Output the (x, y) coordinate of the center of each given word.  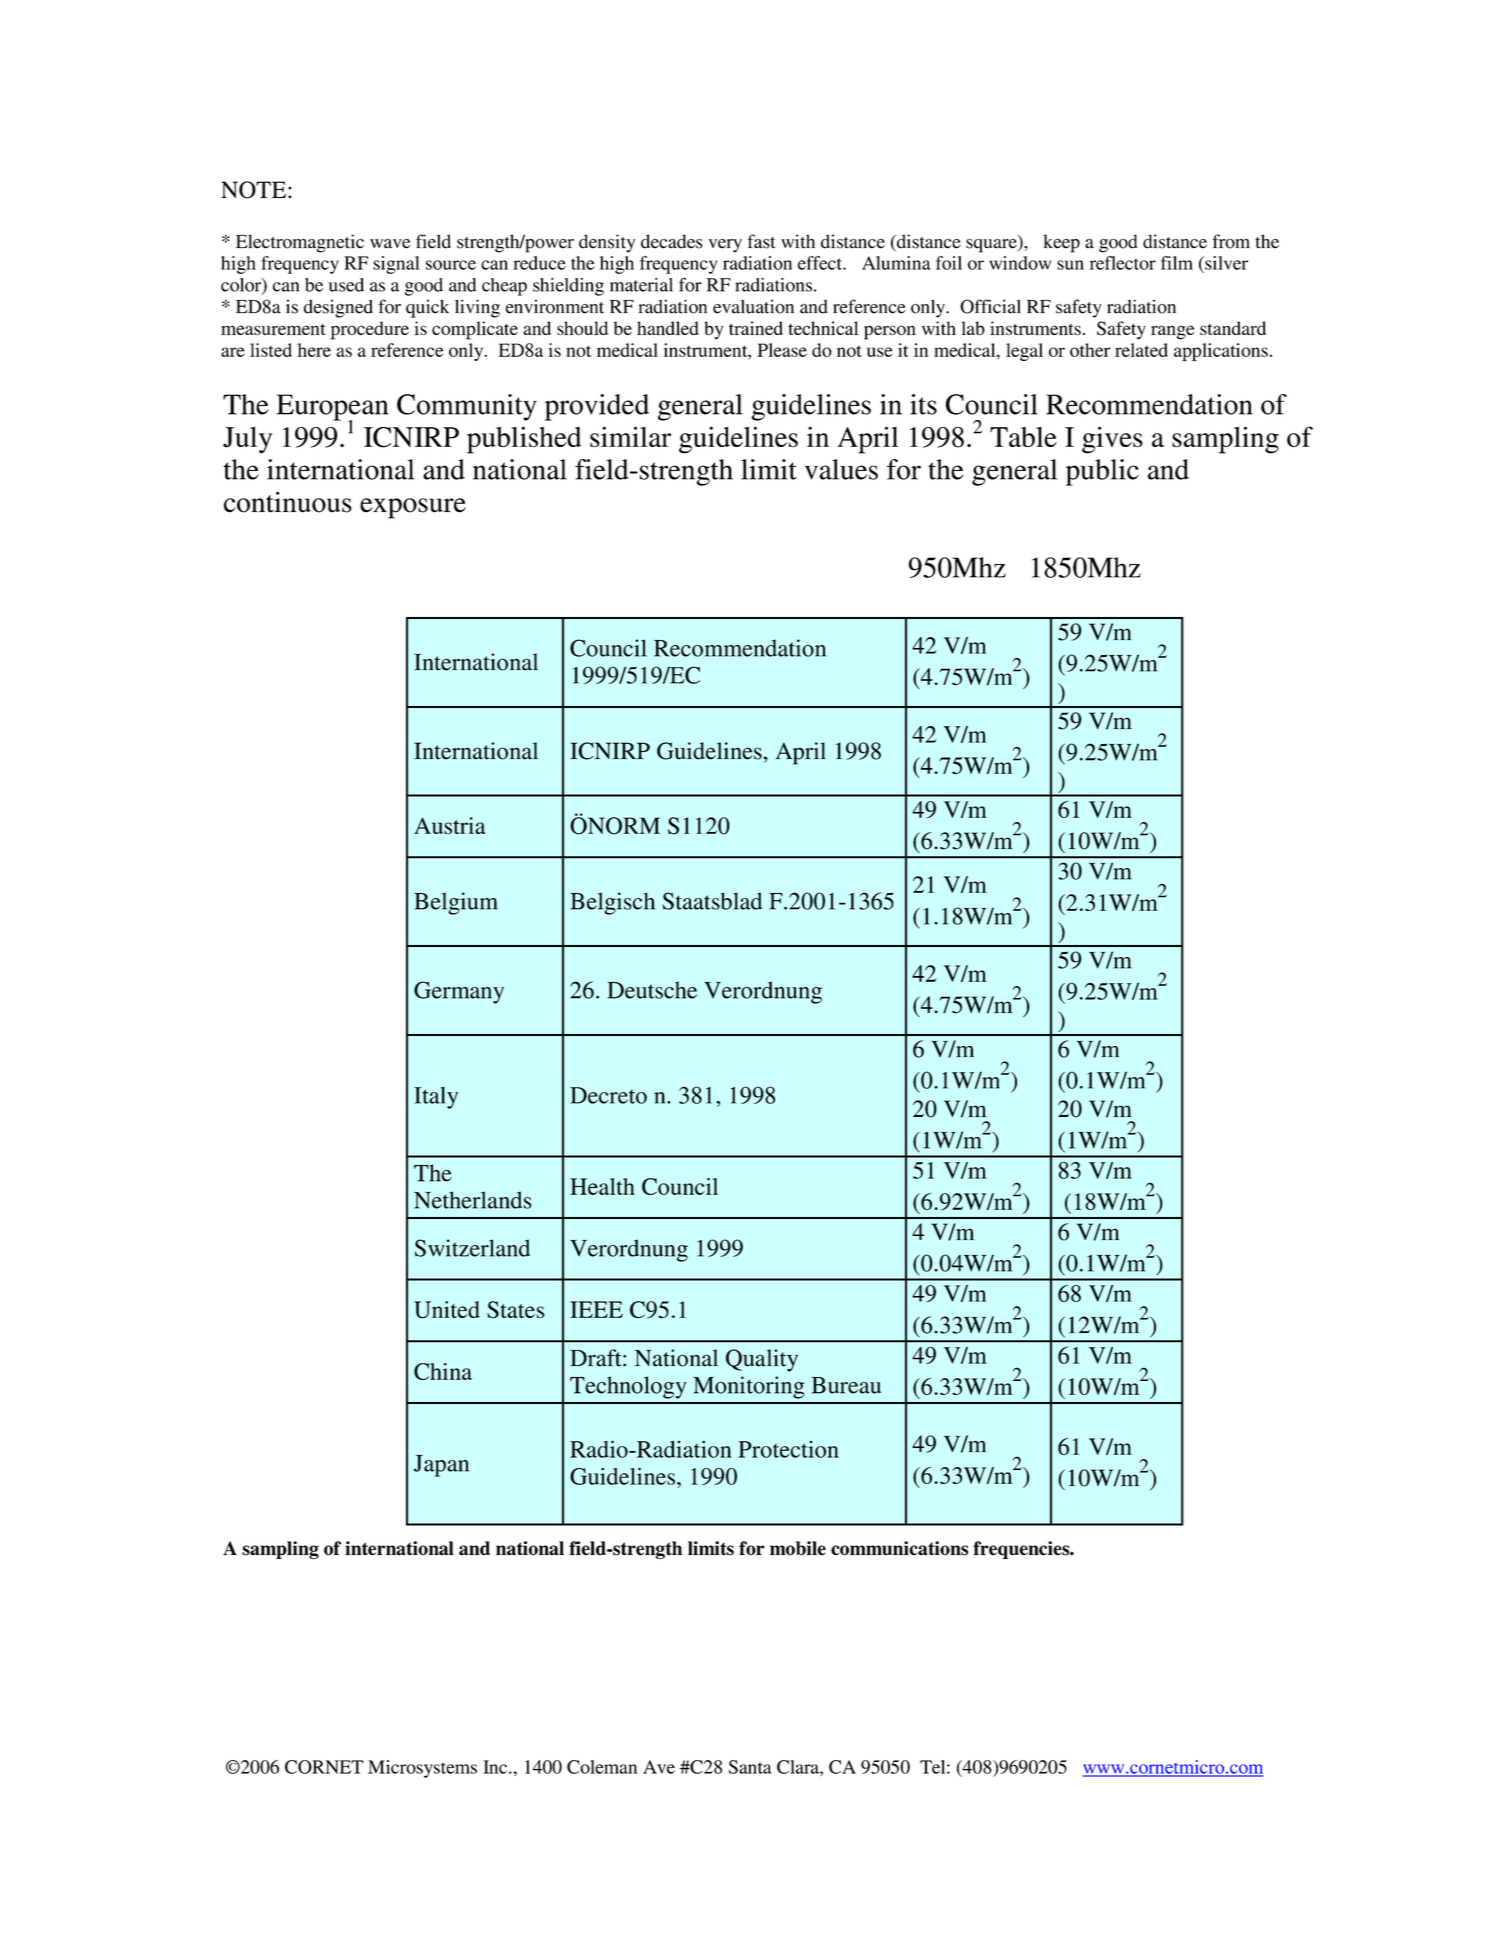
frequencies (1022, 1550)
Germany (459, 992)
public (1102, 472)
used (346, 285)
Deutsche (652, 990)
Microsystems (422, 1769)
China (443, 1371)
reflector (1123, 263)
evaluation (753, 306)
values (841, 469)
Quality (762, 1360)
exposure (413, 508)
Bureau (846, 1385)
